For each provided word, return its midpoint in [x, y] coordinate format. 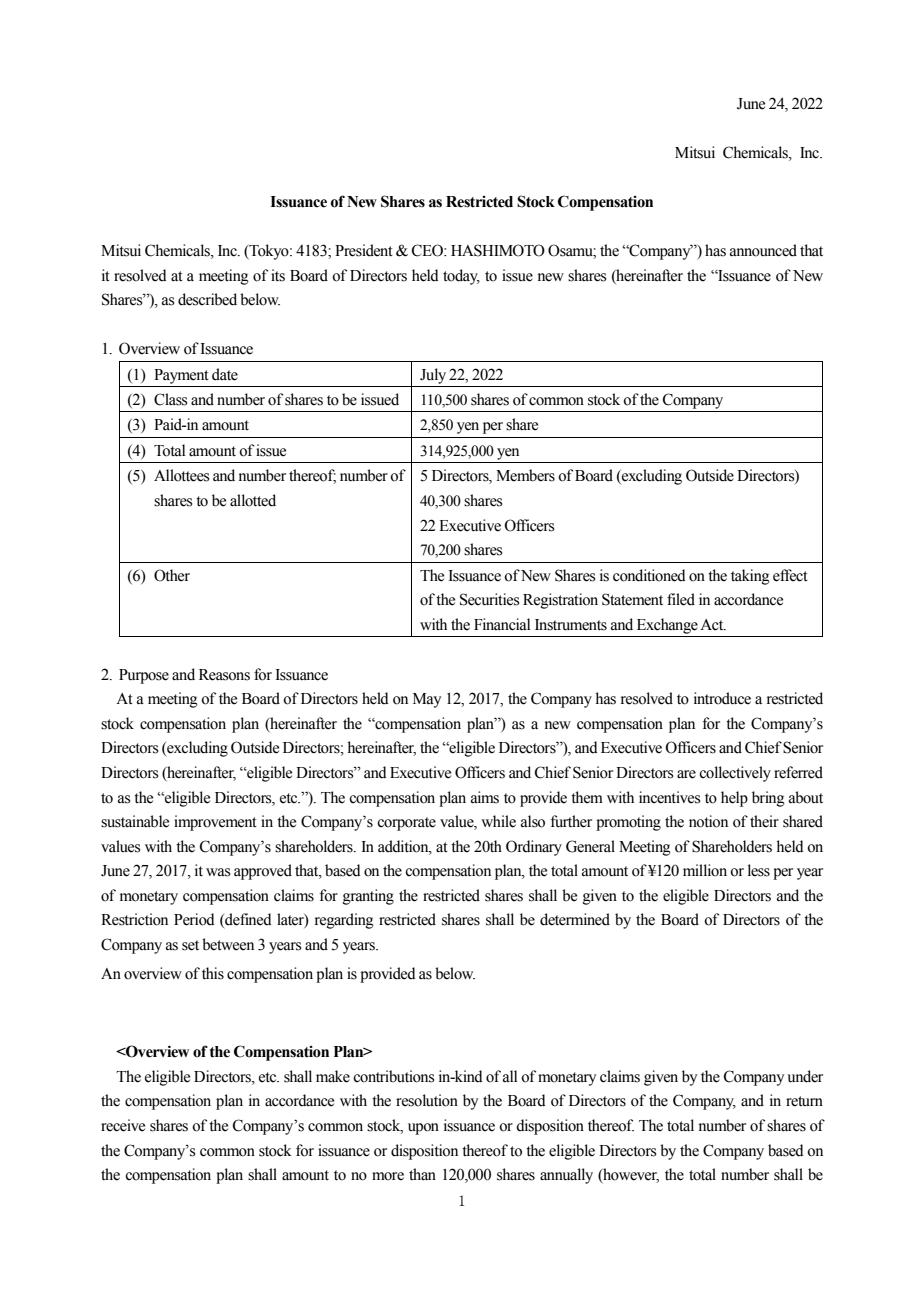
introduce [722, 698]
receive [123, 1125]
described [207, 299]
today [461, 277]
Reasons [224, 675]
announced [763, 250]
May [427, 700]
